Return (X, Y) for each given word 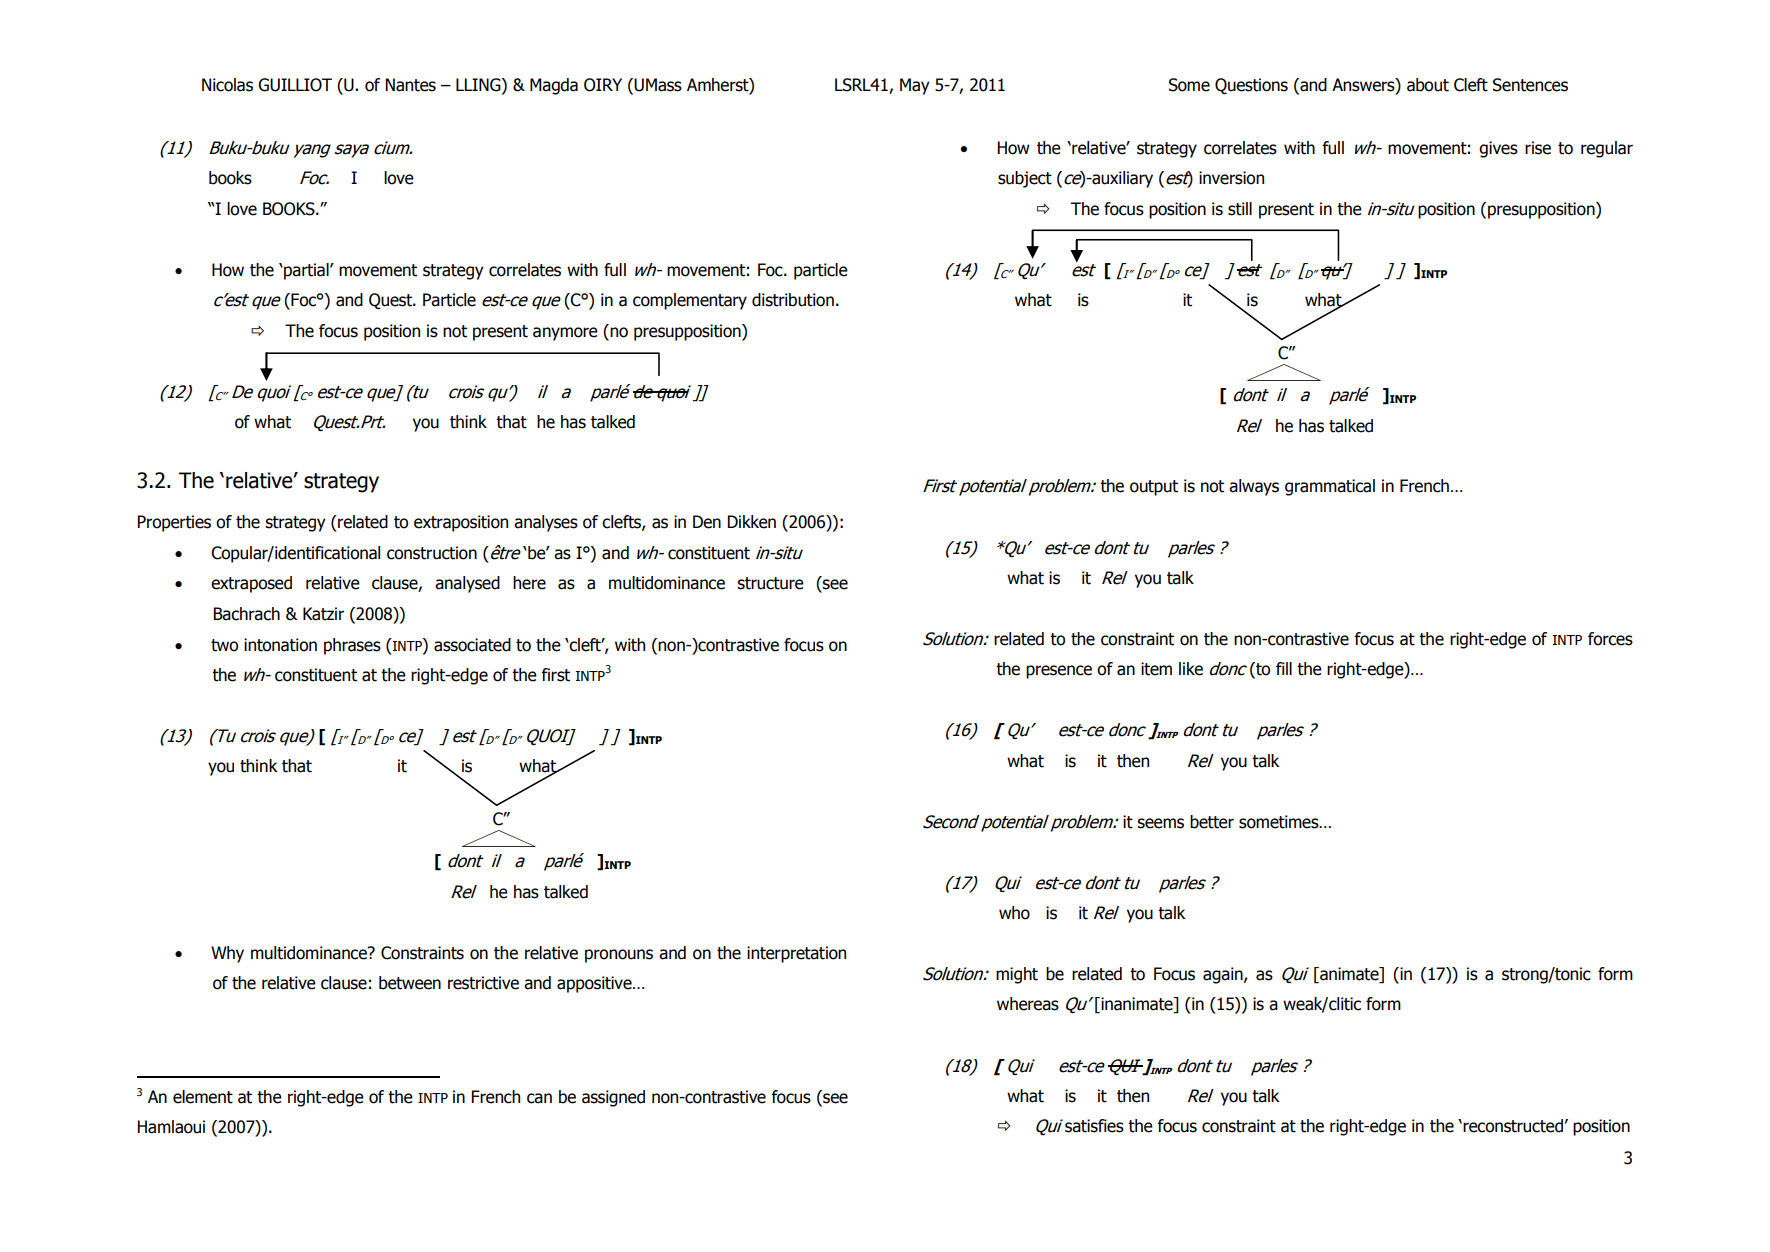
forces (1610, 639)
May (915, 86)
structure (770, 583)
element (203, 1097)
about (1428, 85)
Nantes (410, 85)
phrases (352, 646)
